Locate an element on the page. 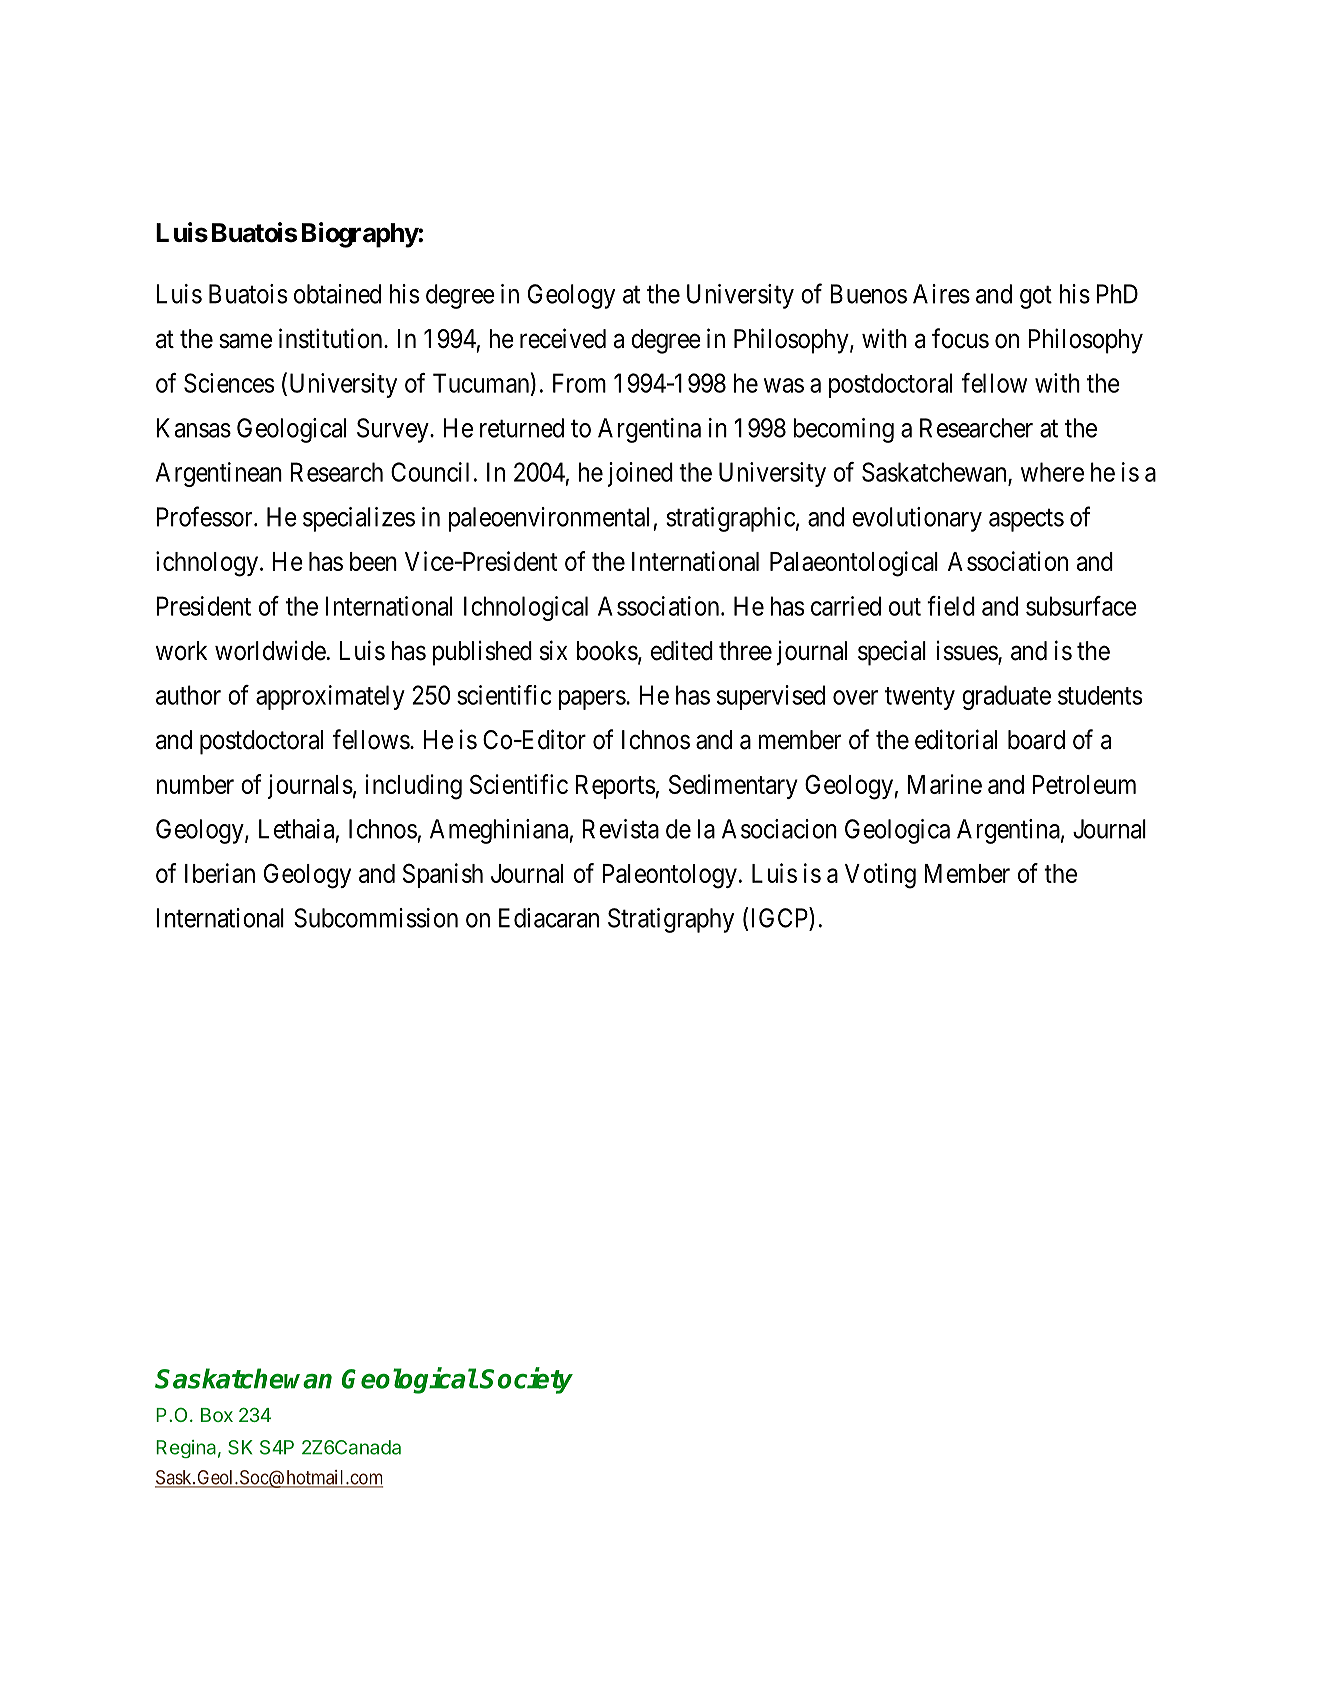 Image resolution: width=1318 pixels, height=1705 pixels. Iberian is located at coordinates (220, 873).
